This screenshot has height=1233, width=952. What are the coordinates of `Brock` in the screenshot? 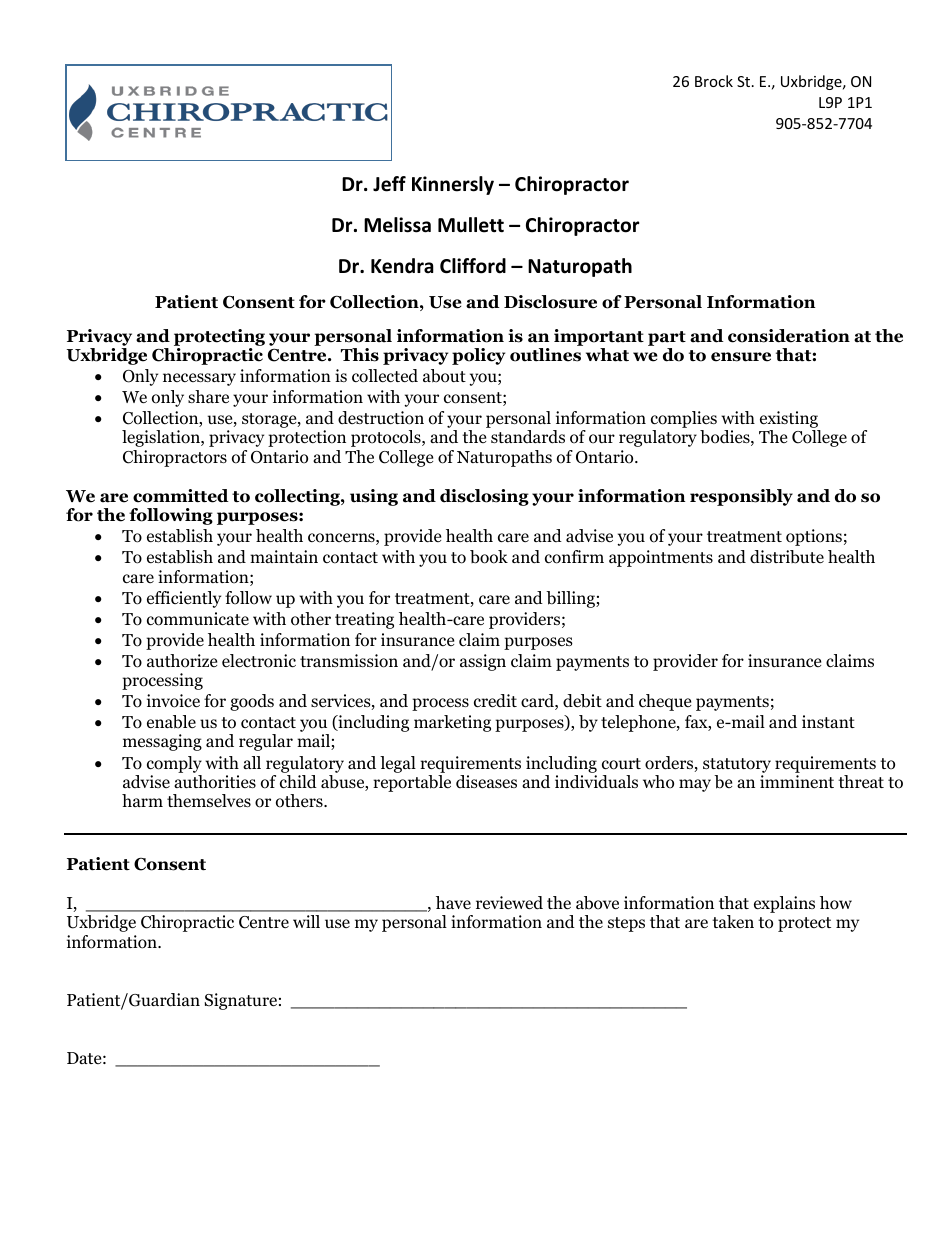 It's located at (714, 81).
